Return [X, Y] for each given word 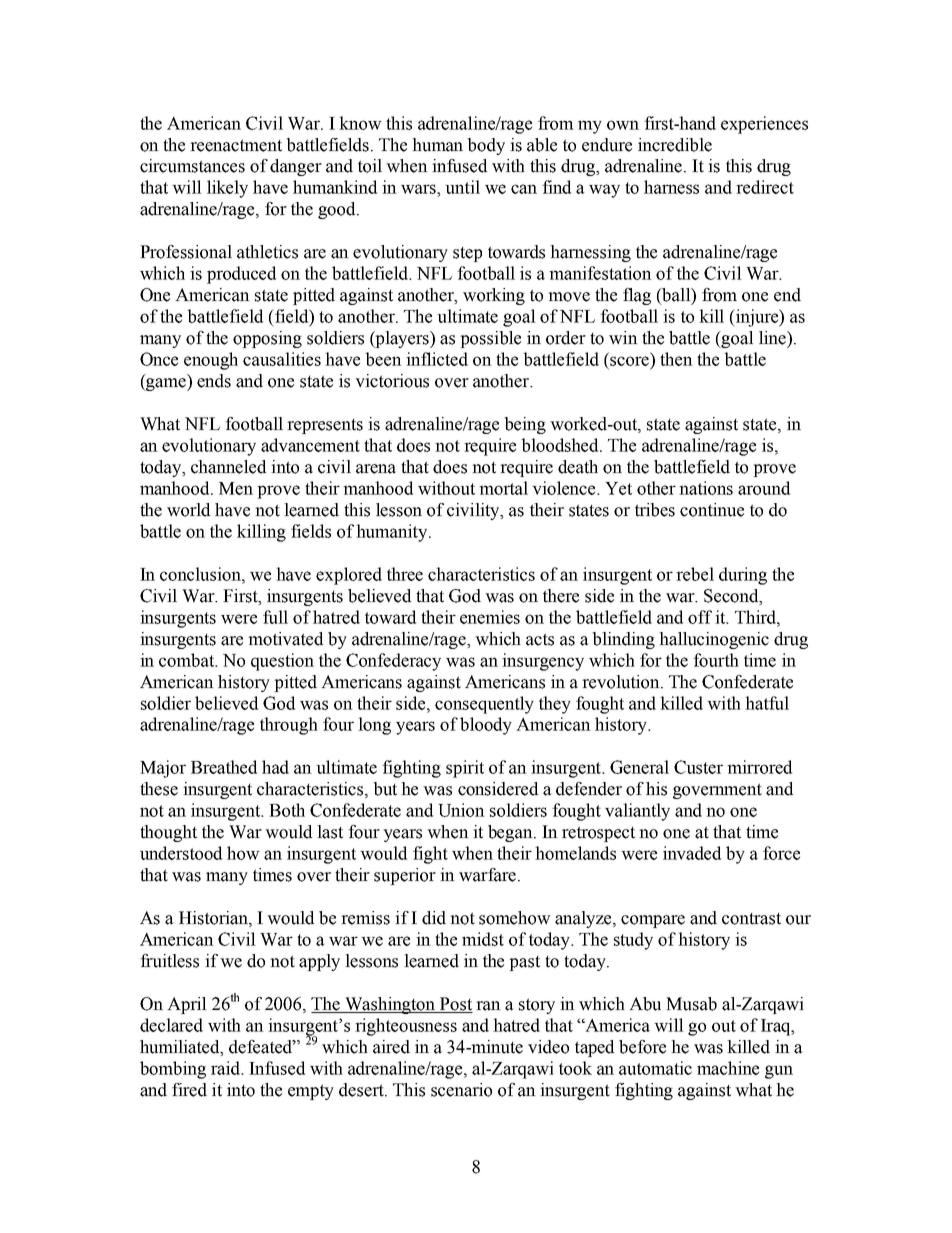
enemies [490, 617]
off [700, 617]
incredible [675, 145]
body [486, 146]
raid [226, 1068]
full [275, 617]
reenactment [236, 145]
